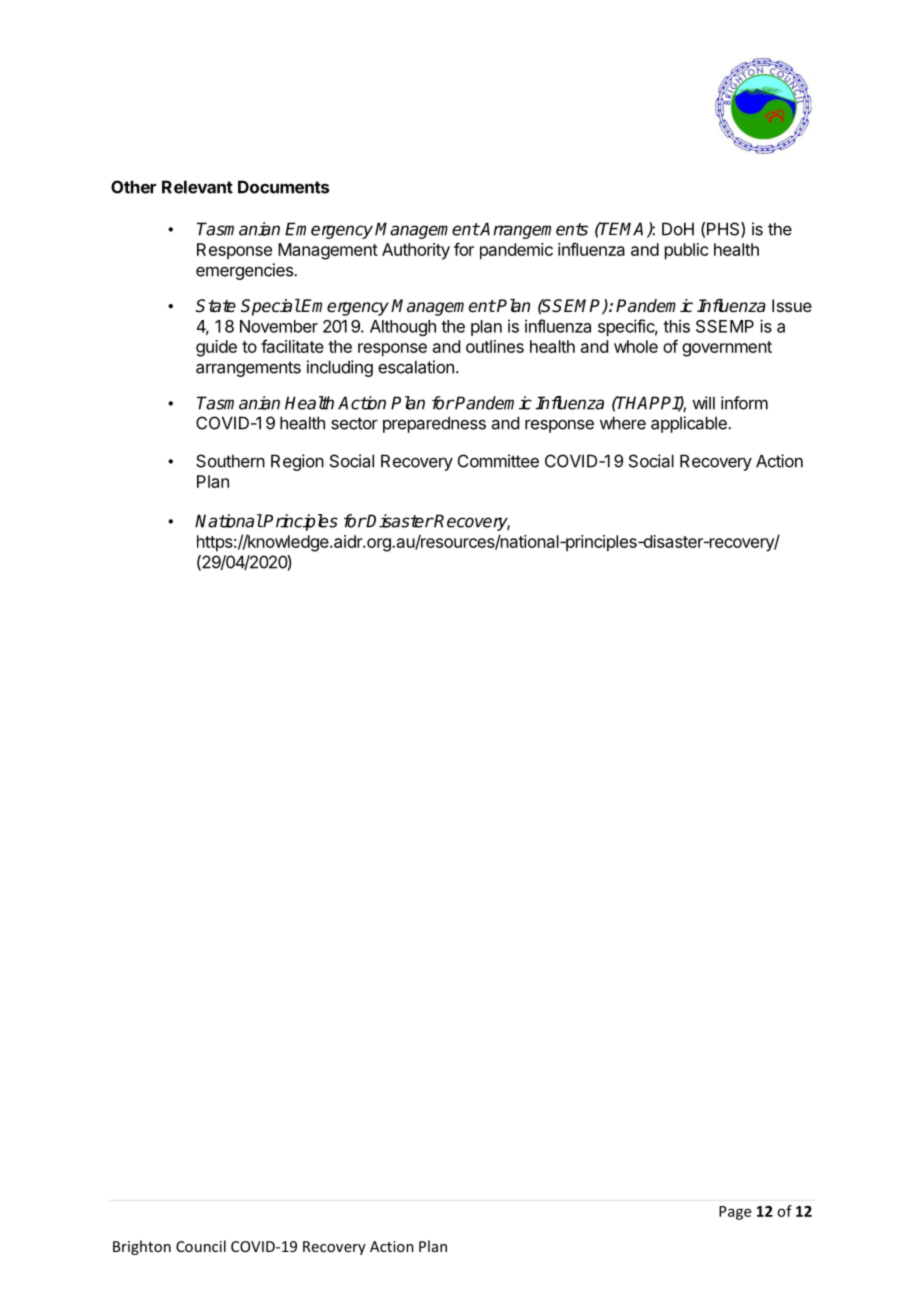 Image resolution: width=924 pixels, height=1308 pixels. I want to click on where, so click(623, 423).
